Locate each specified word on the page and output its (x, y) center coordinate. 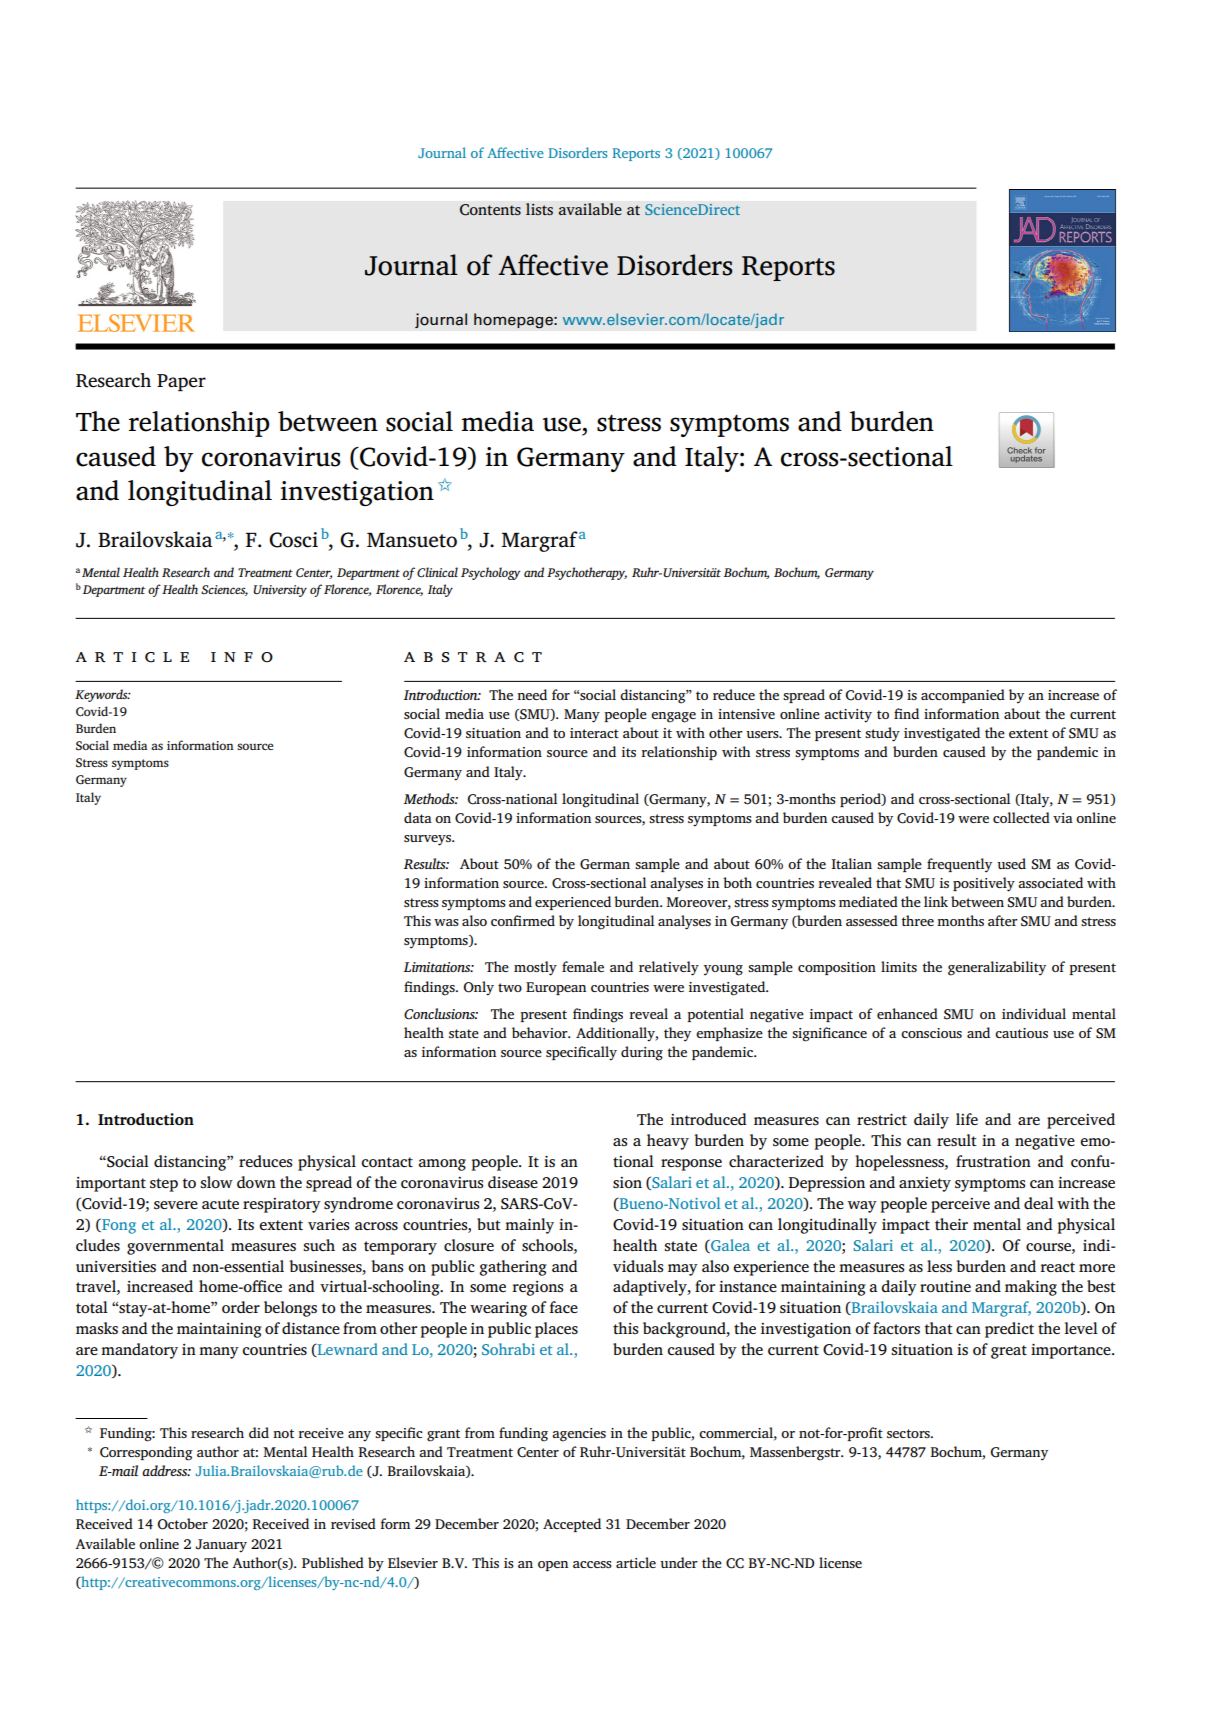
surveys (429, 840)
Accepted (572, 1525)
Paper (181, 382)
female (583, 966)
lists (539, 209)
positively (984, 884)
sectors (909, 1433)
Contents (490, 210)
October (182, 1524)
